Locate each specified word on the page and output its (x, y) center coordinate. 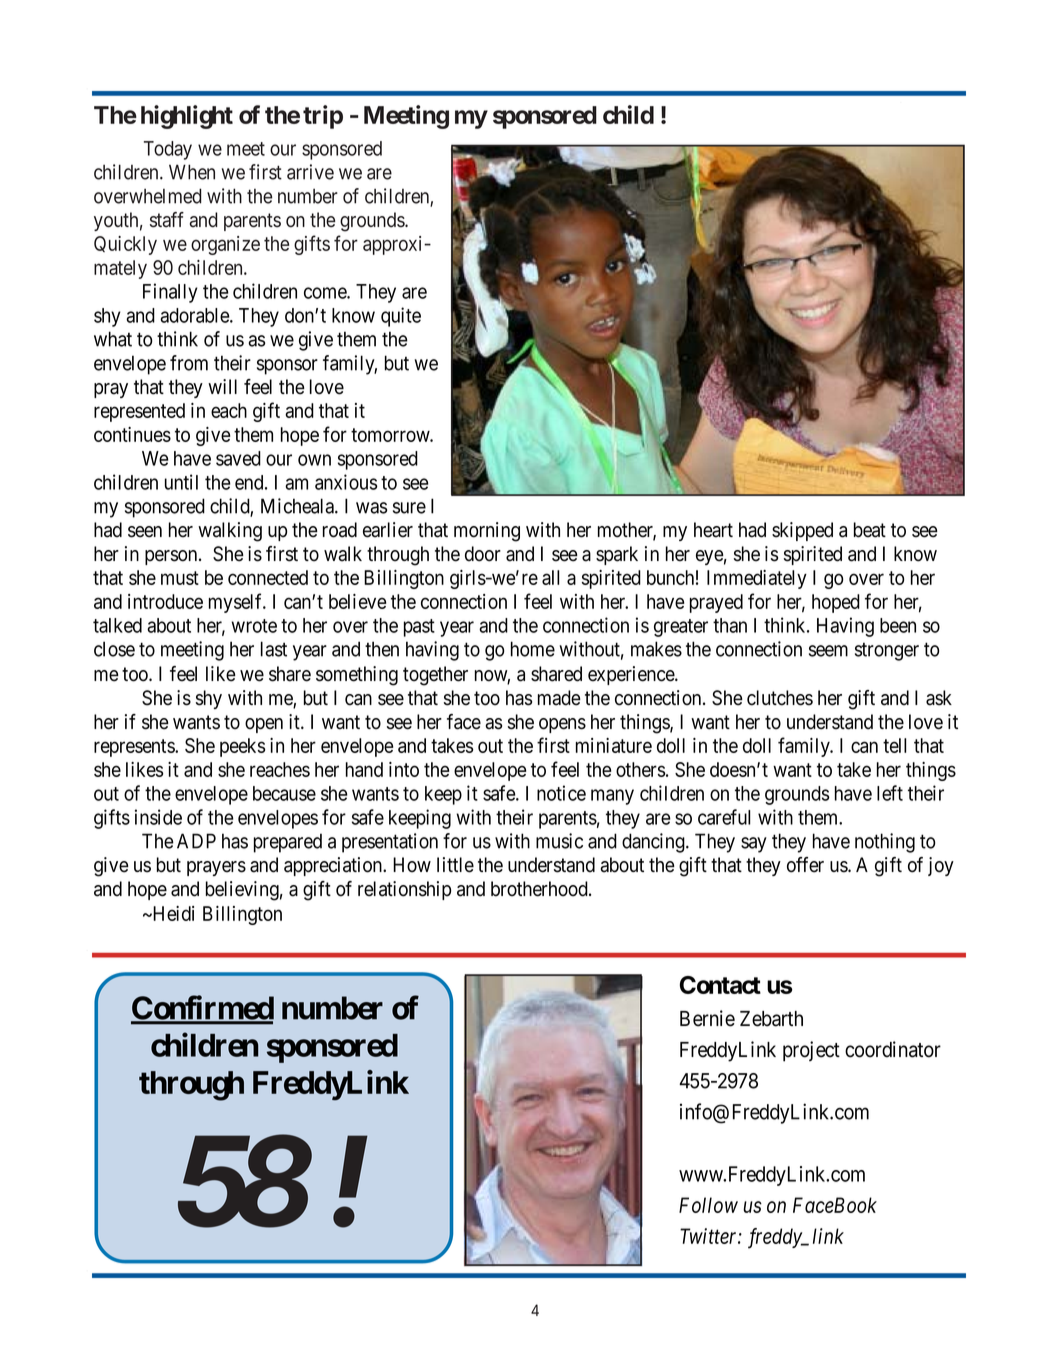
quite (401, 317)
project (811, 1051)
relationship (404, 890)
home (533, 649)
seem (828, 651)
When (192, 172)
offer (805, 865)
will (222, 386)
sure (409, 508)
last (274, 649)
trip (323, 117)
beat (870, 530)
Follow (708, 1205)
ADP (196, 841)
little (455, 865)
